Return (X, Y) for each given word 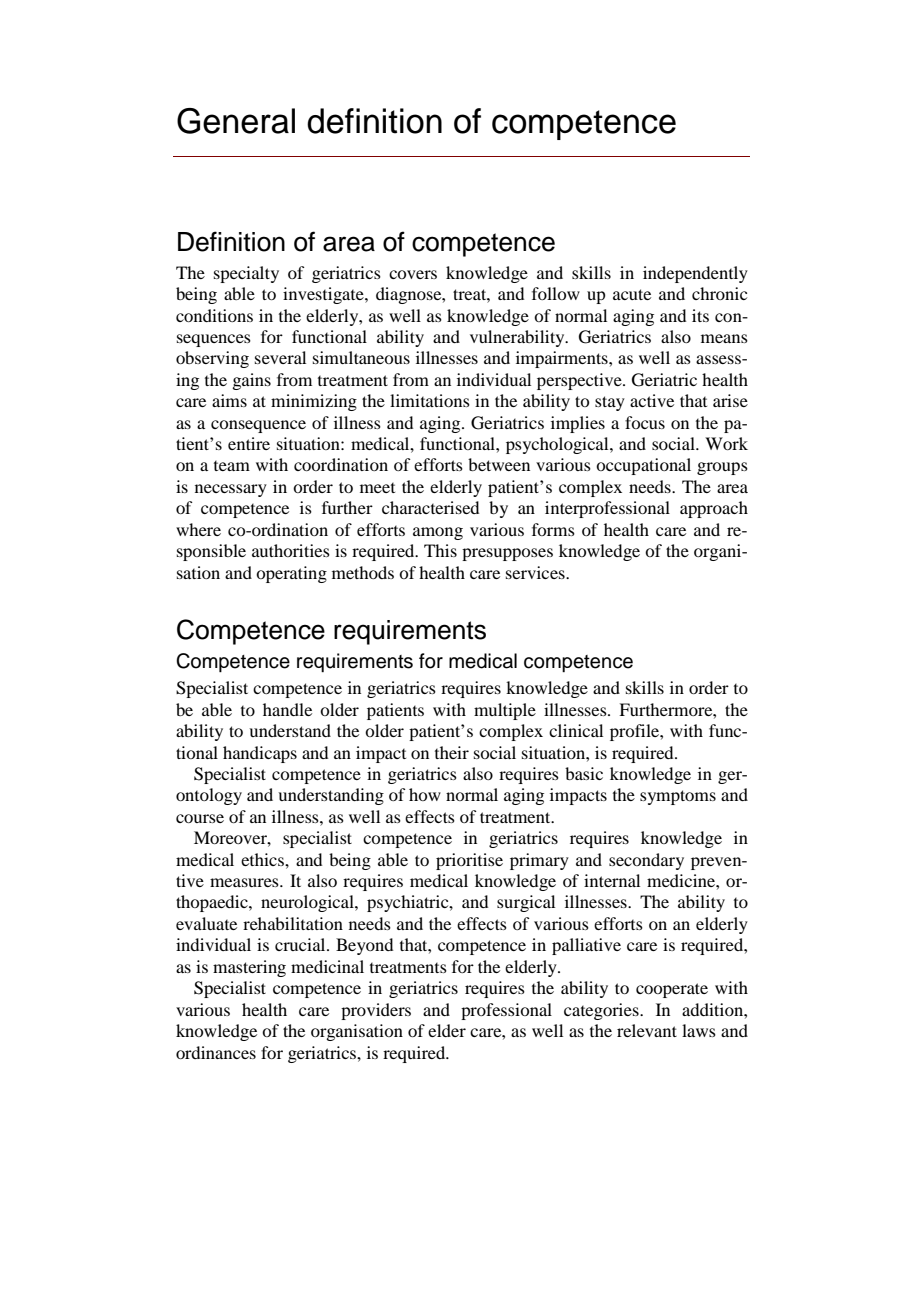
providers (376, 1011)
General (236, 121)
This (440, 550)
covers (413, 274)
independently (695, 274)
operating (291, 574)
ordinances (216, 1052)
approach (714, 509)
